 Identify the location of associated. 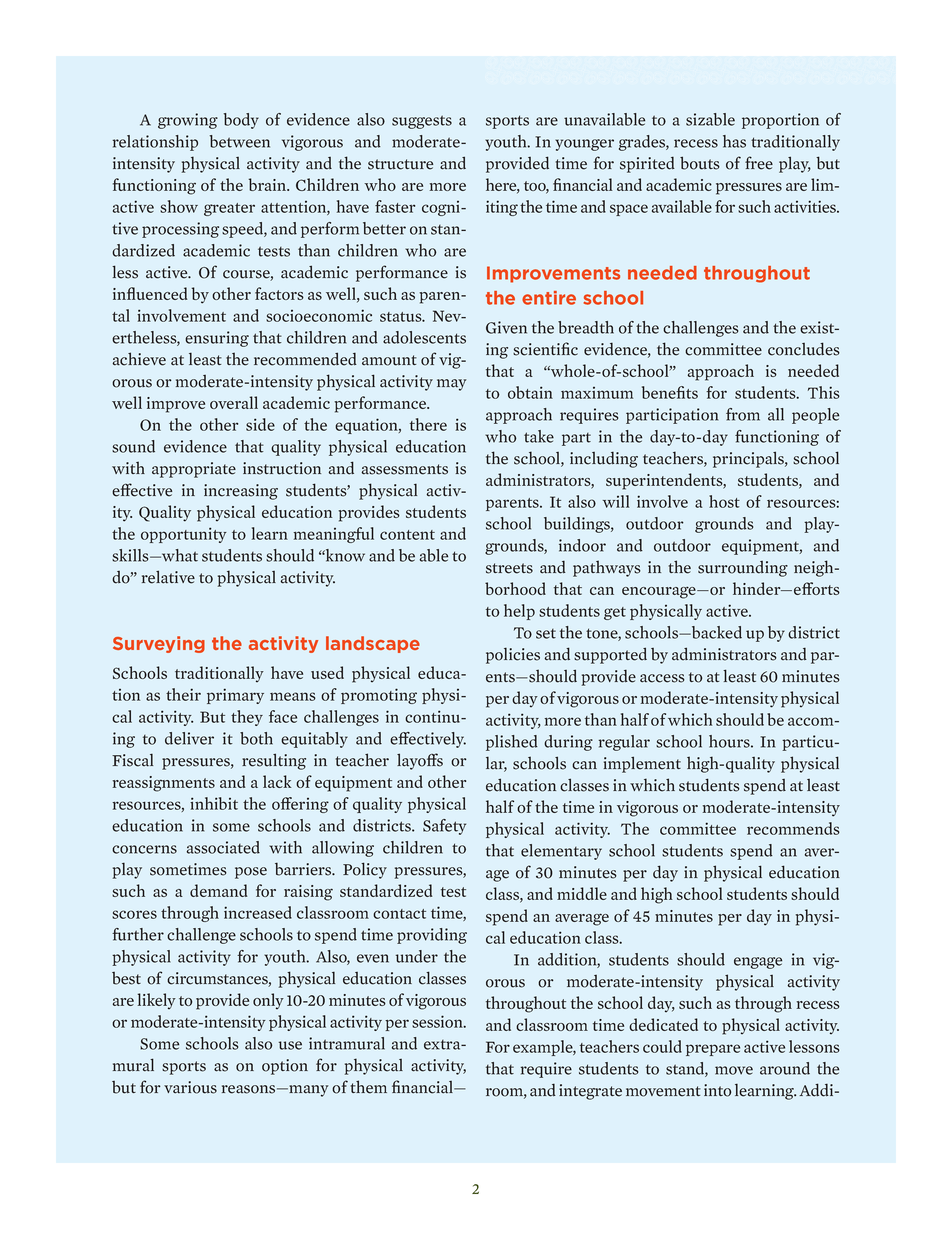
(223, 847).
